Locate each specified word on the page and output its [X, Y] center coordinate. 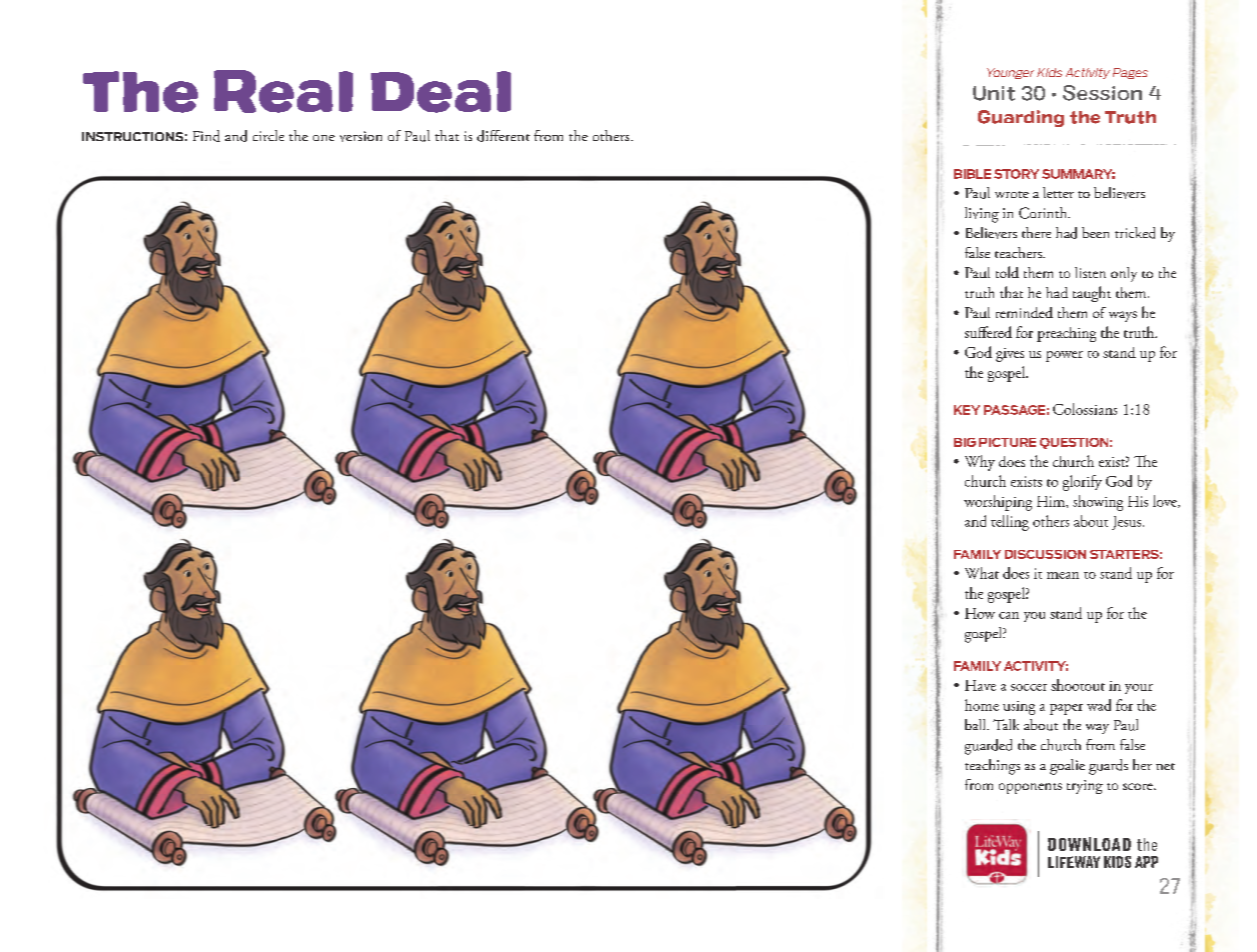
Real [283, 91]
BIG [965, 442]
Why [980, 463]
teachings [992, 767]
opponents [1030, 788]
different [503, 136]
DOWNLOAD [1089, 844]
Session [1102, 93]
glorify [1082, 483]
